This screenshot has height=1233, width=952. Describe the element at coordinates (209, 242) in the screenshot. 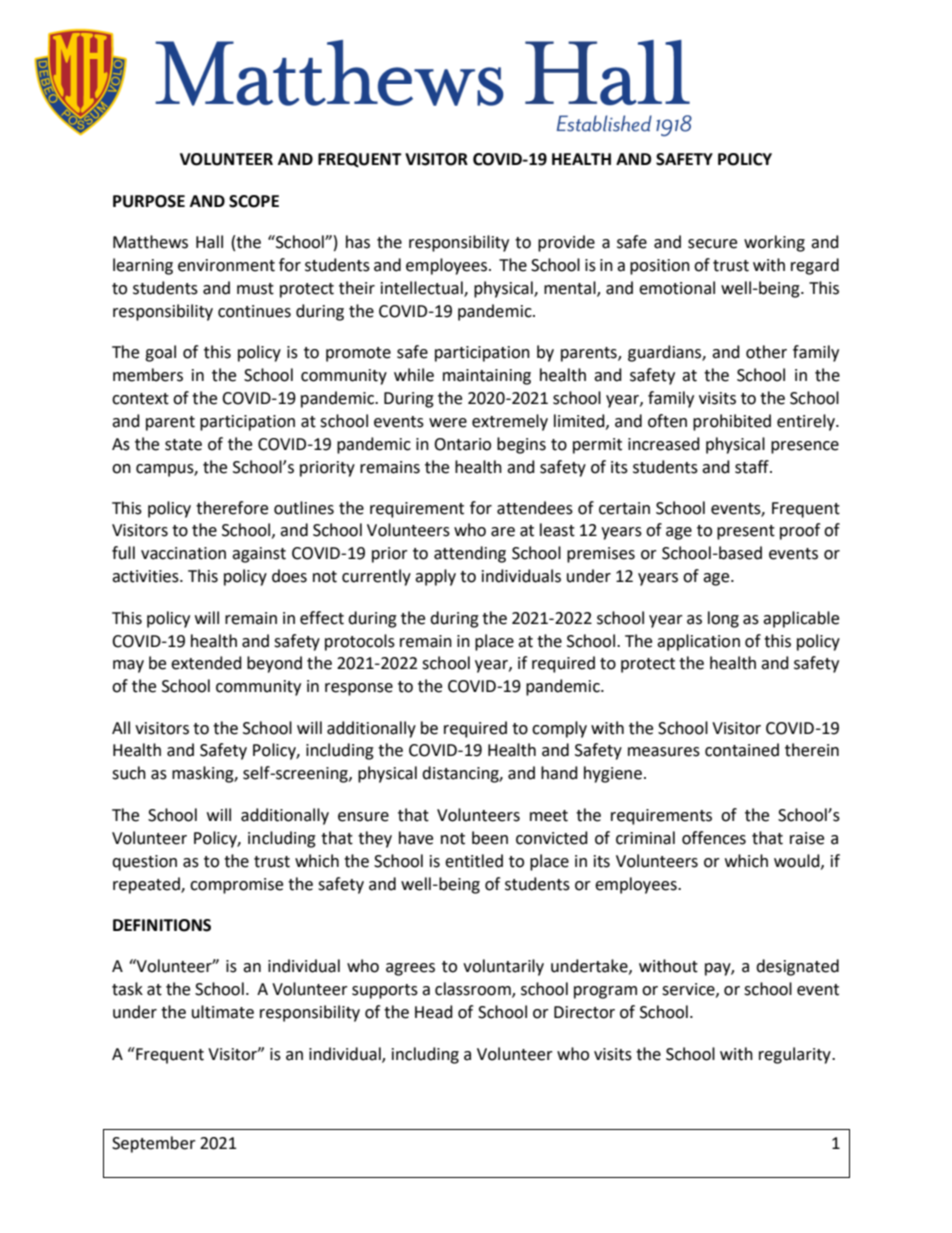

I see `Hall` at that location.
